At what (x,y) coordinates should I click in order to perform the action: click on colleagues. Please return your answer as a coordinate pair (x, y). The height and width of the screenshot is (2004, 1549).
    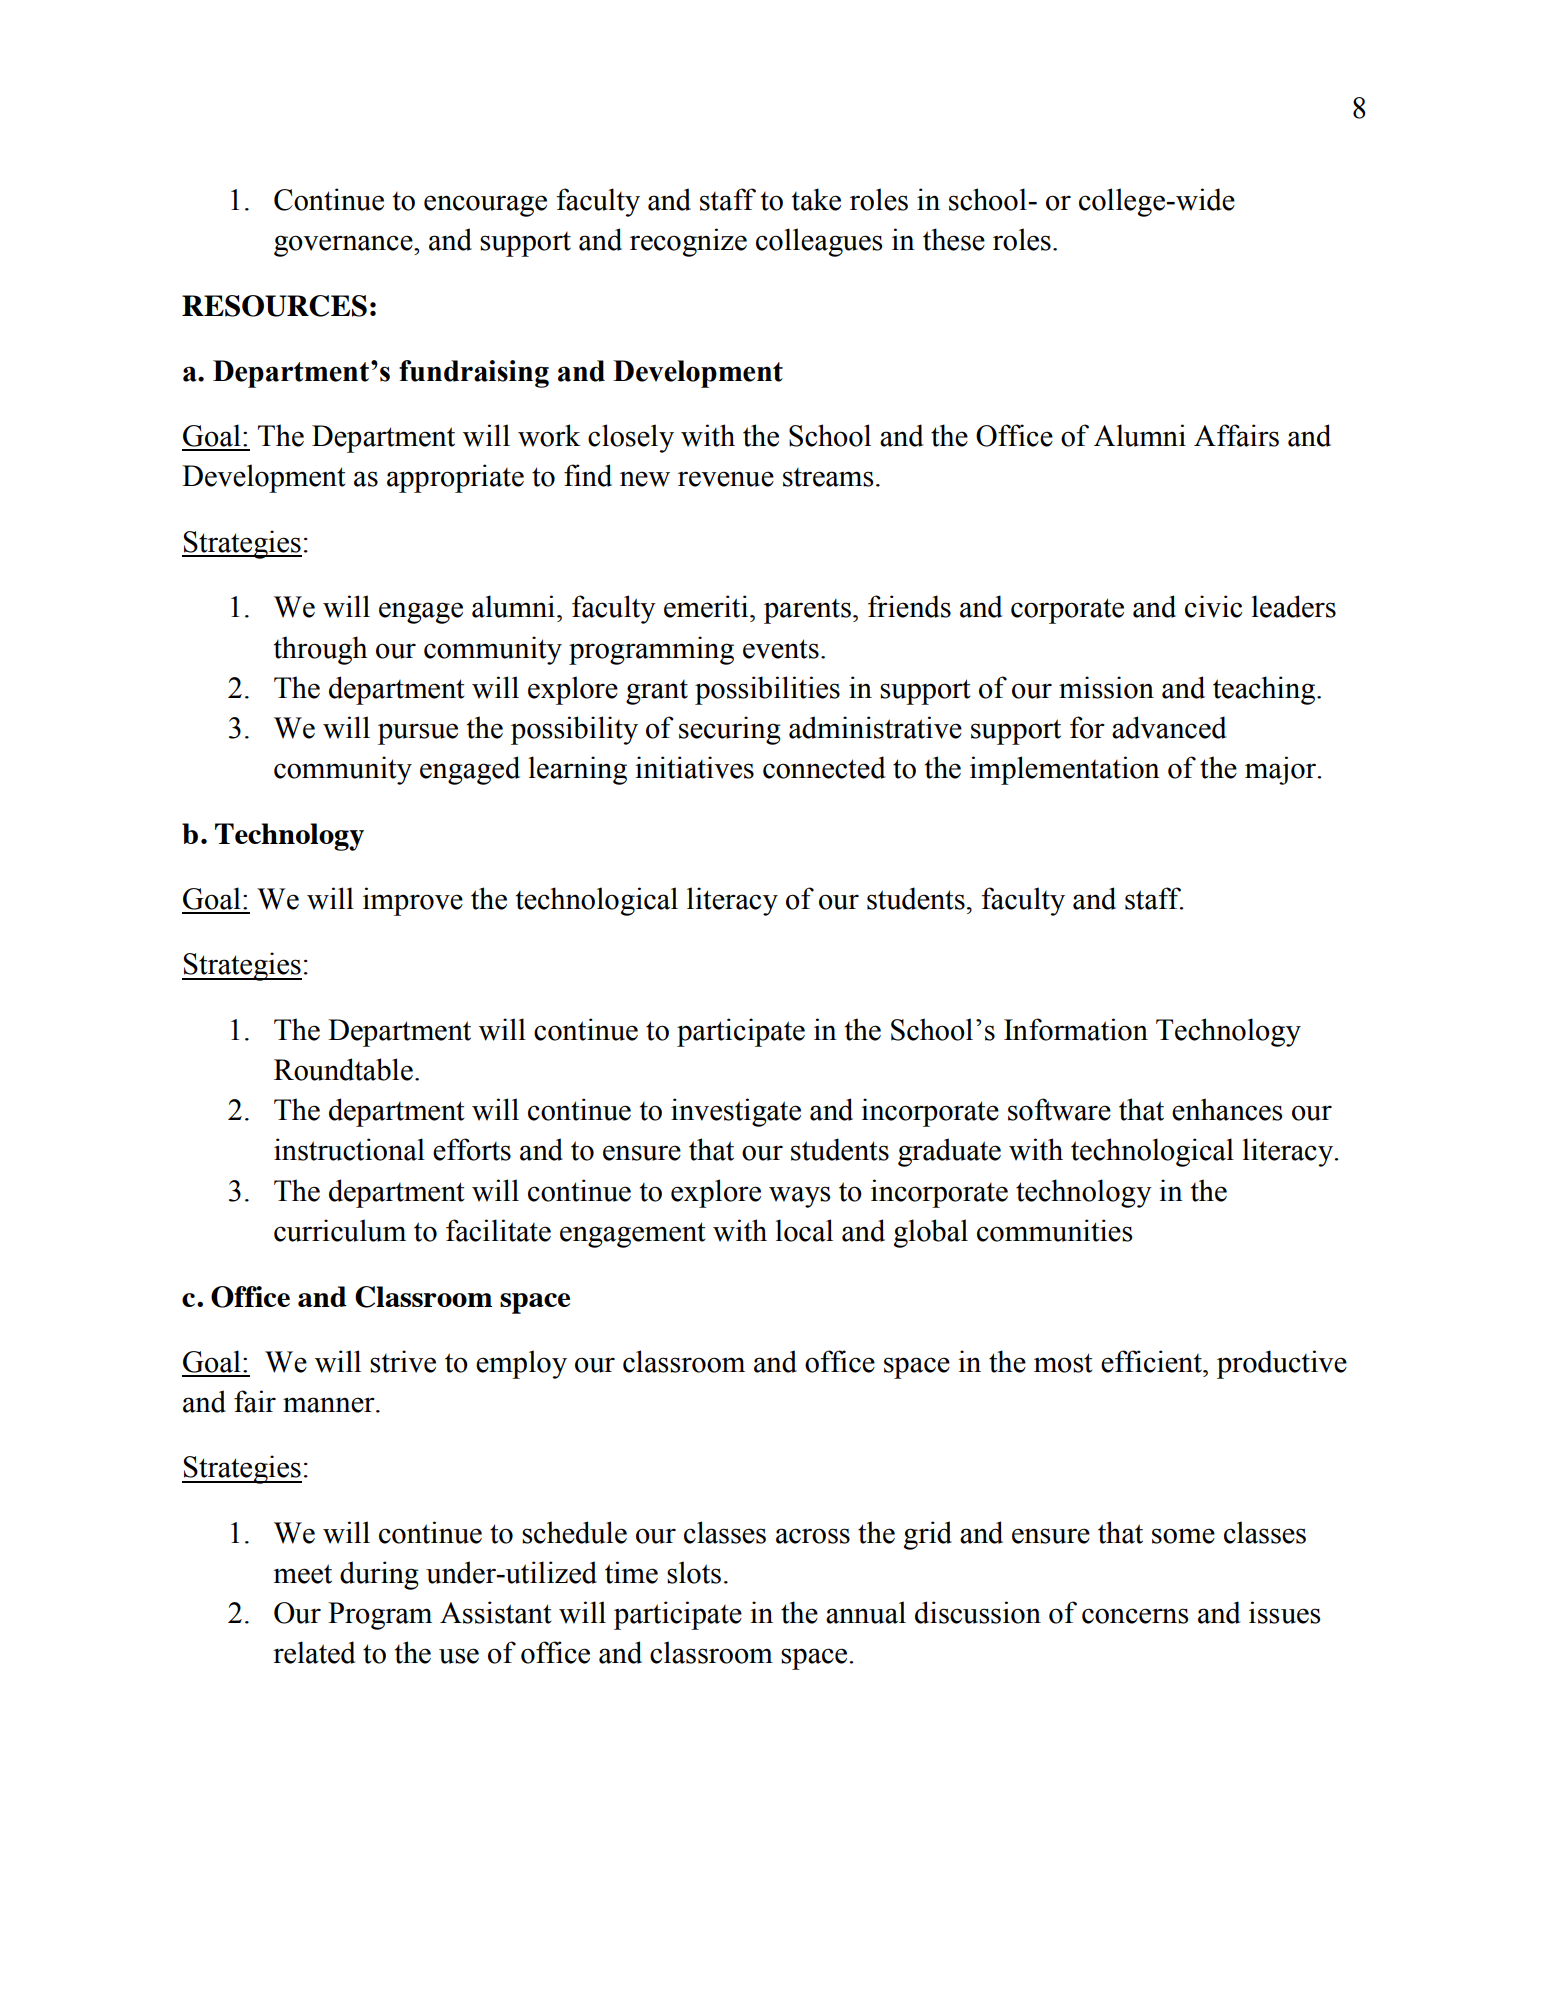
    Looking at the image, I should click on (819, 242).
